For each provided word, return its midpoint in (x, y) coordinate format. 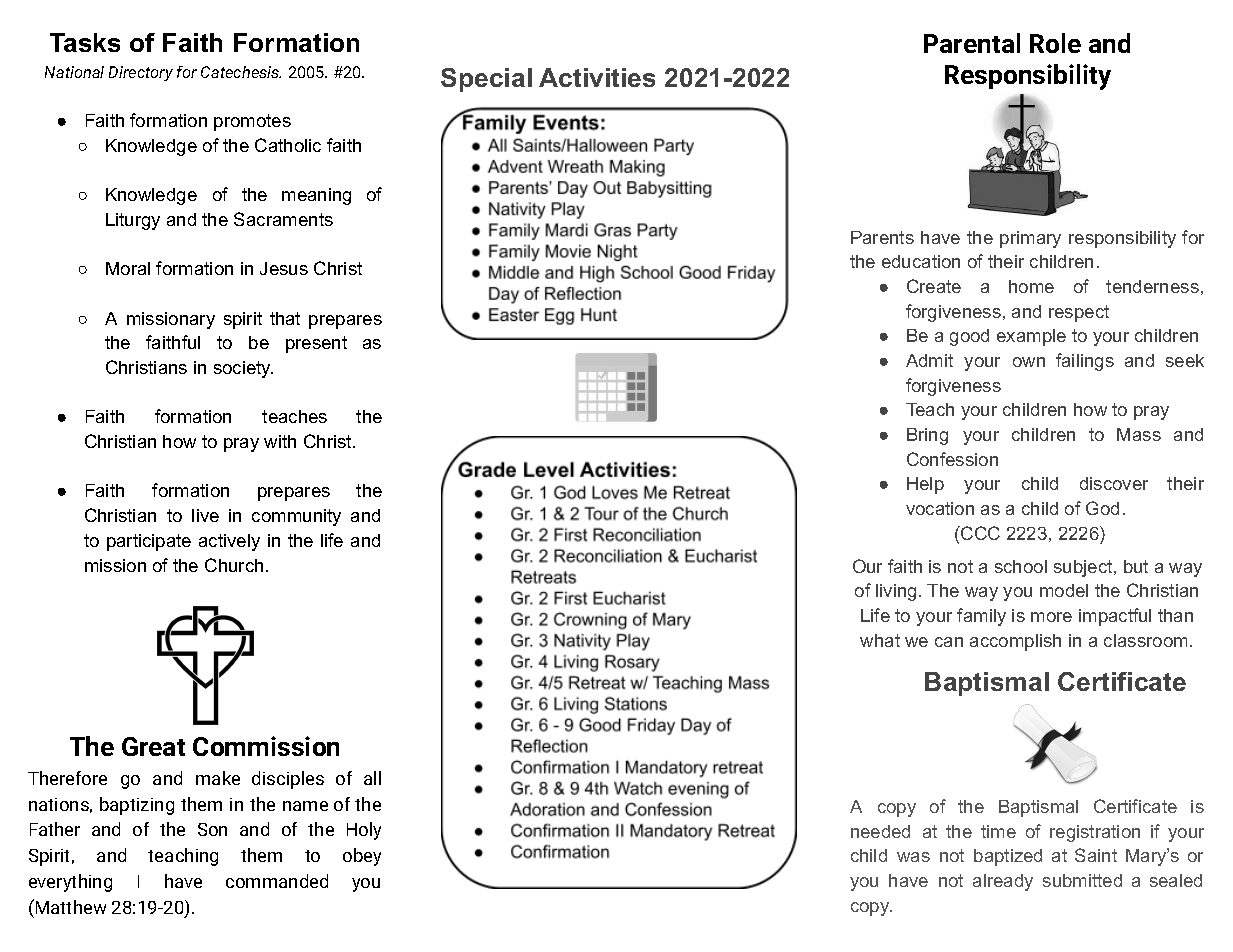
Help (925, 485)
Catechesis (241, 72)
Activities (597, 77)
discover (1114, 483)
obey (362, 857)
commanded (277, 881)
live (205, 515)
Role (1055, 43)
